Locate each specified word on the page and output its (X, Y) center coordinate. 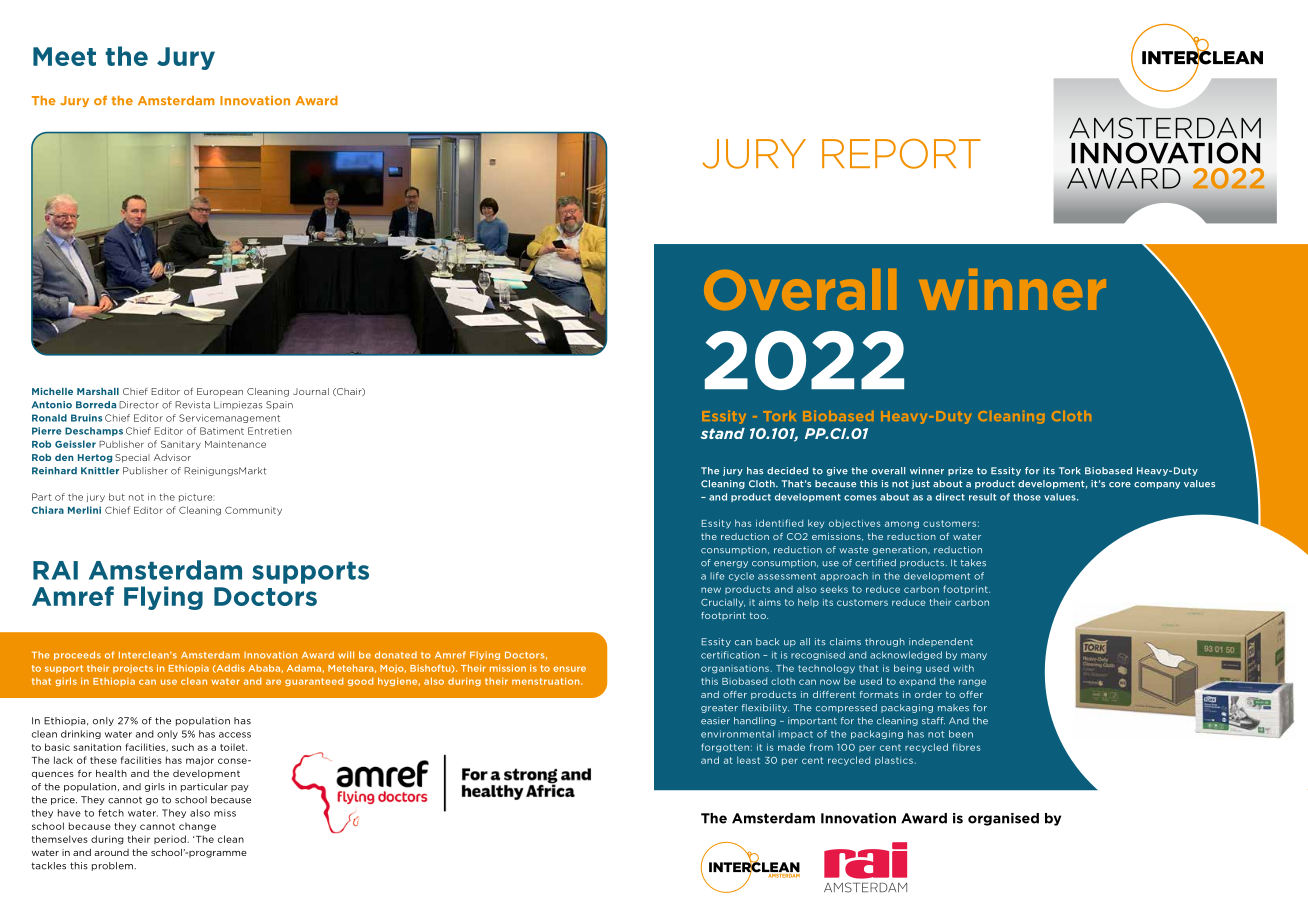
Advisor (172, 457)
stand (722, 433)
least (748, 760)
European (220, 392)
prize (960, 471)
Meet (64, 56)
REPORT (901, 153)
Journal (311, 391)
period (170, 839)
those (1027, 497)
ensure (569, 669)
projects (133, 669)
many (974, 656)
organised (1003, 819)
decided (787, 471)
